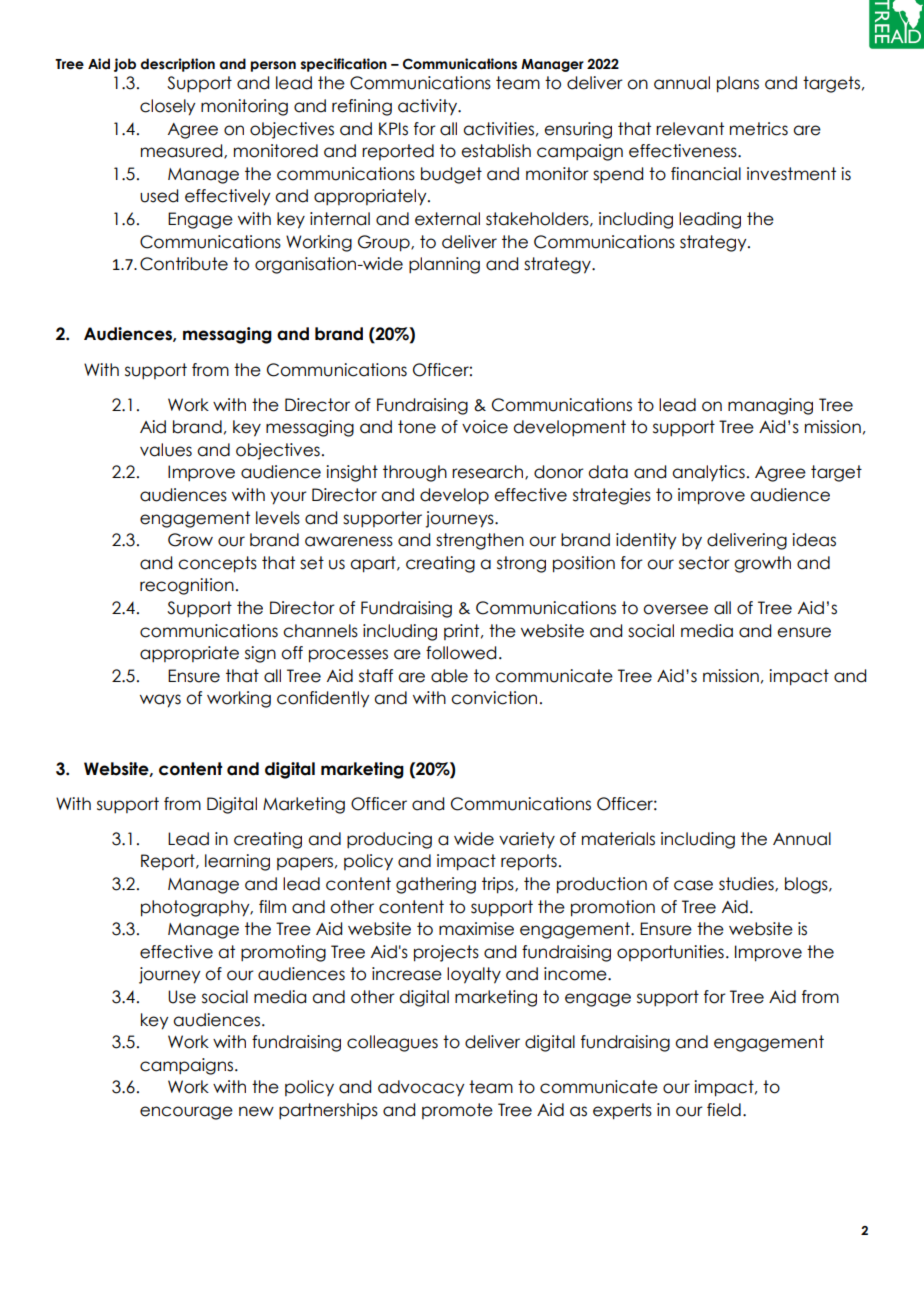 Image resolution: width=924 pixels, height=1308 pixels. What do you see at coordinates (428, 107) in the image?
I see `activity` at bounding box center [428, 107].
